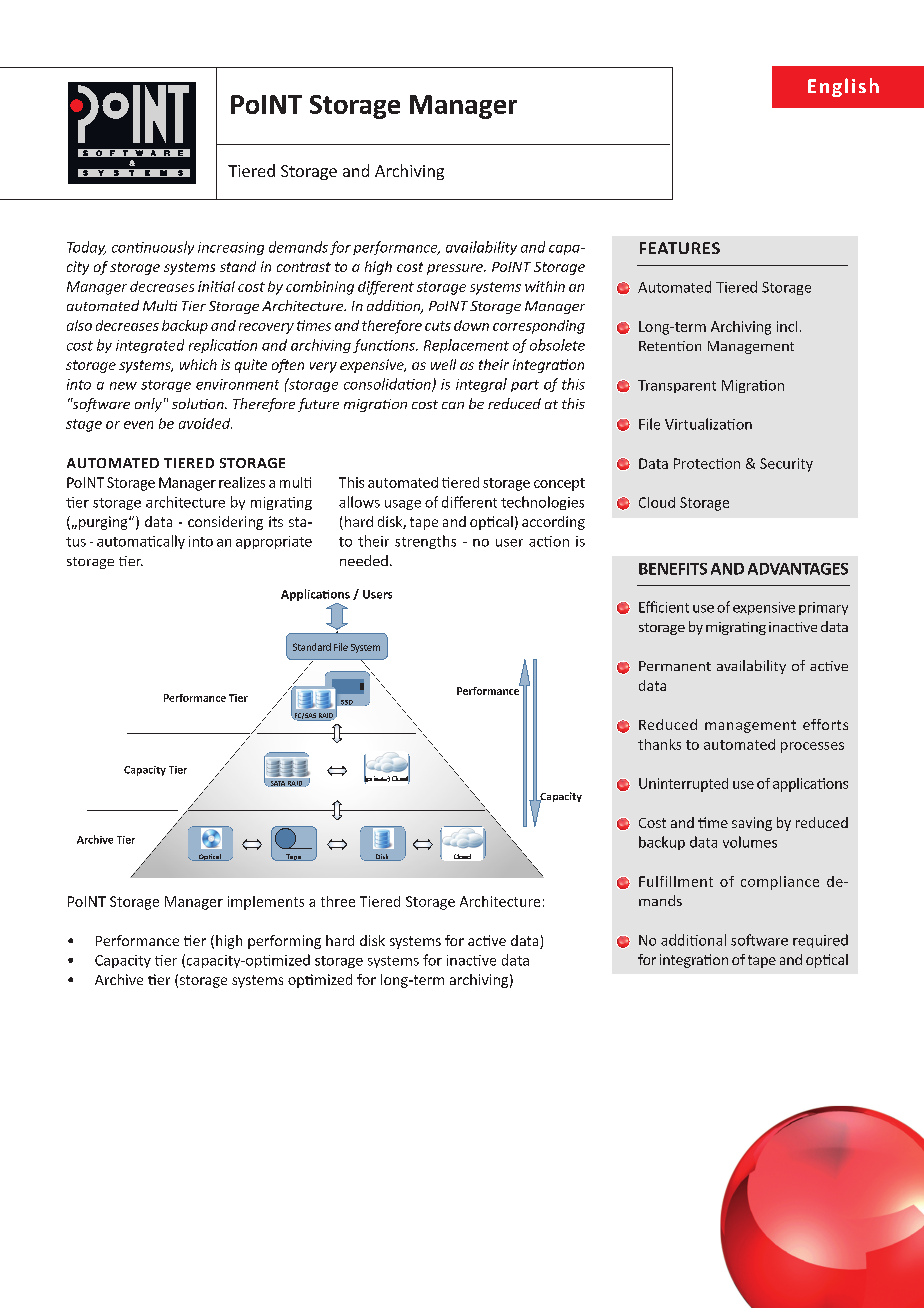  What do you see at coordinates (471, 325) in the screenshot?
I see `down` at bounding box center [471, 325].
